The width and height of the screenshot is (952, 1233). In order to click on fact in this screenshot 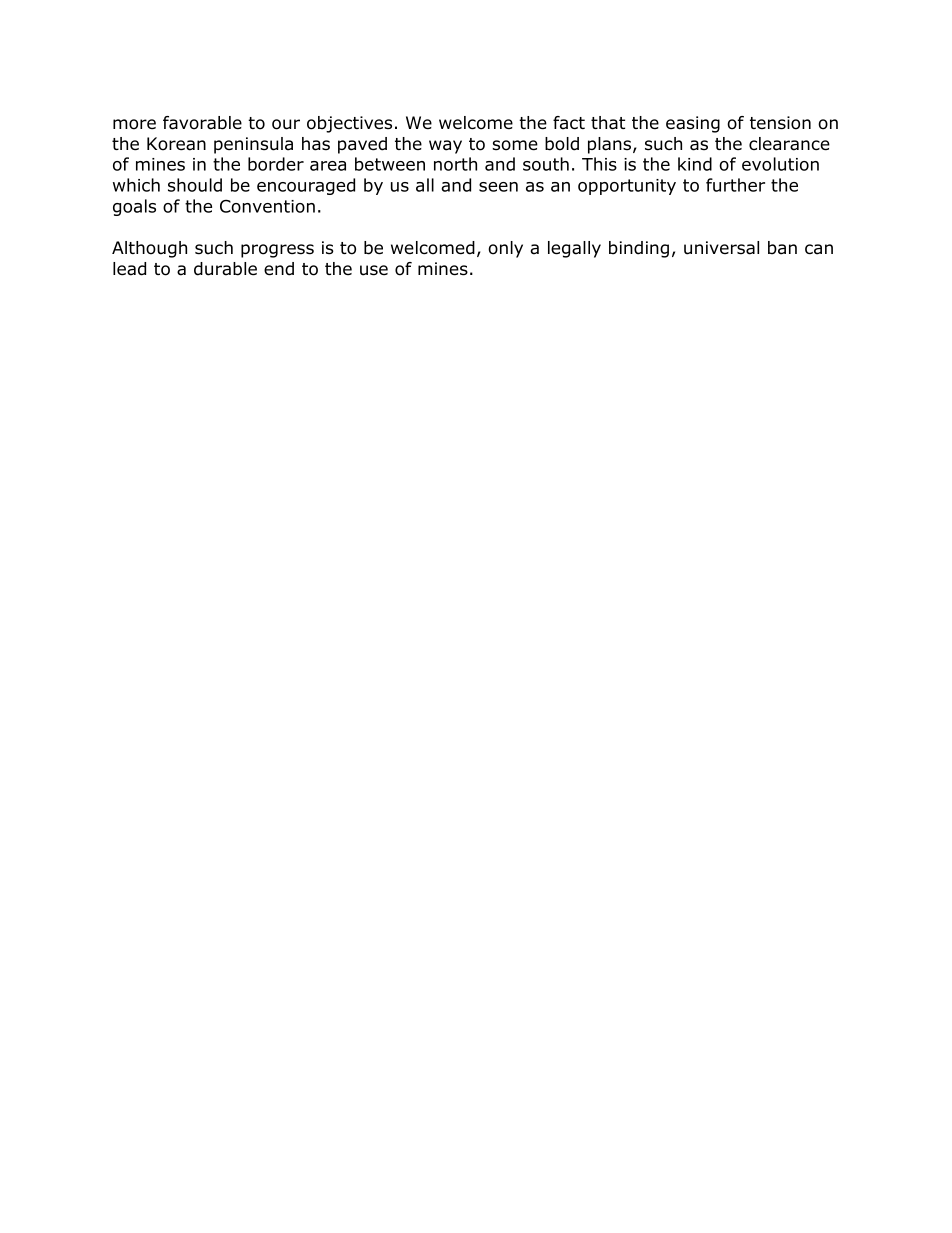, I will do `click(569, 123)`.
